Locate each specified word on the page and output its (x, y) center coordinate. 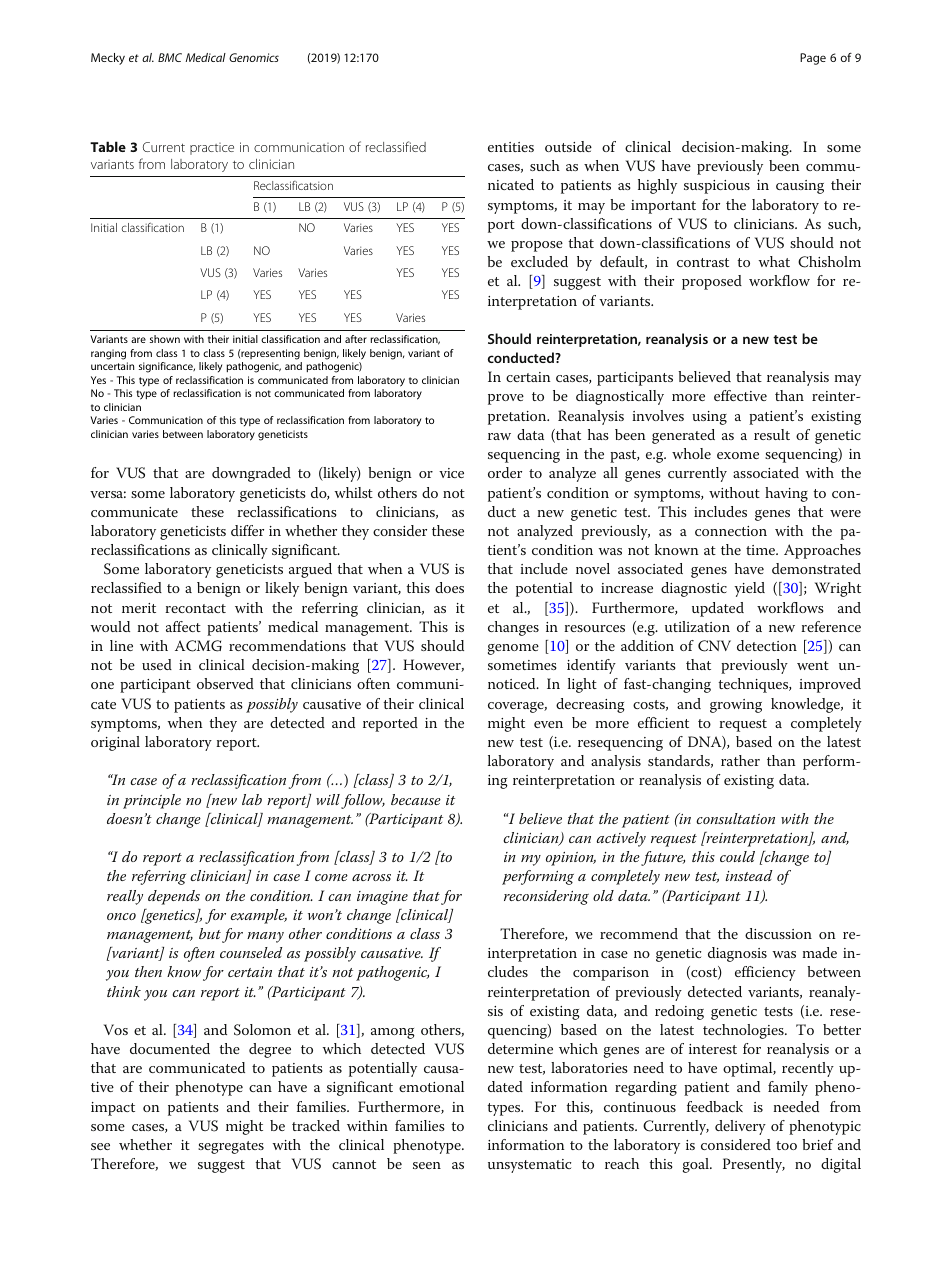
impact (113, 1109)
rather (740, 760)
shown (165, 339)
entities (511, 147)
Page (813, 59)
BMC (170, 57)
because (416, 799)
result (772, 434)
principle (152, 801)
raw (499, 436)
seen (427, 1165)
